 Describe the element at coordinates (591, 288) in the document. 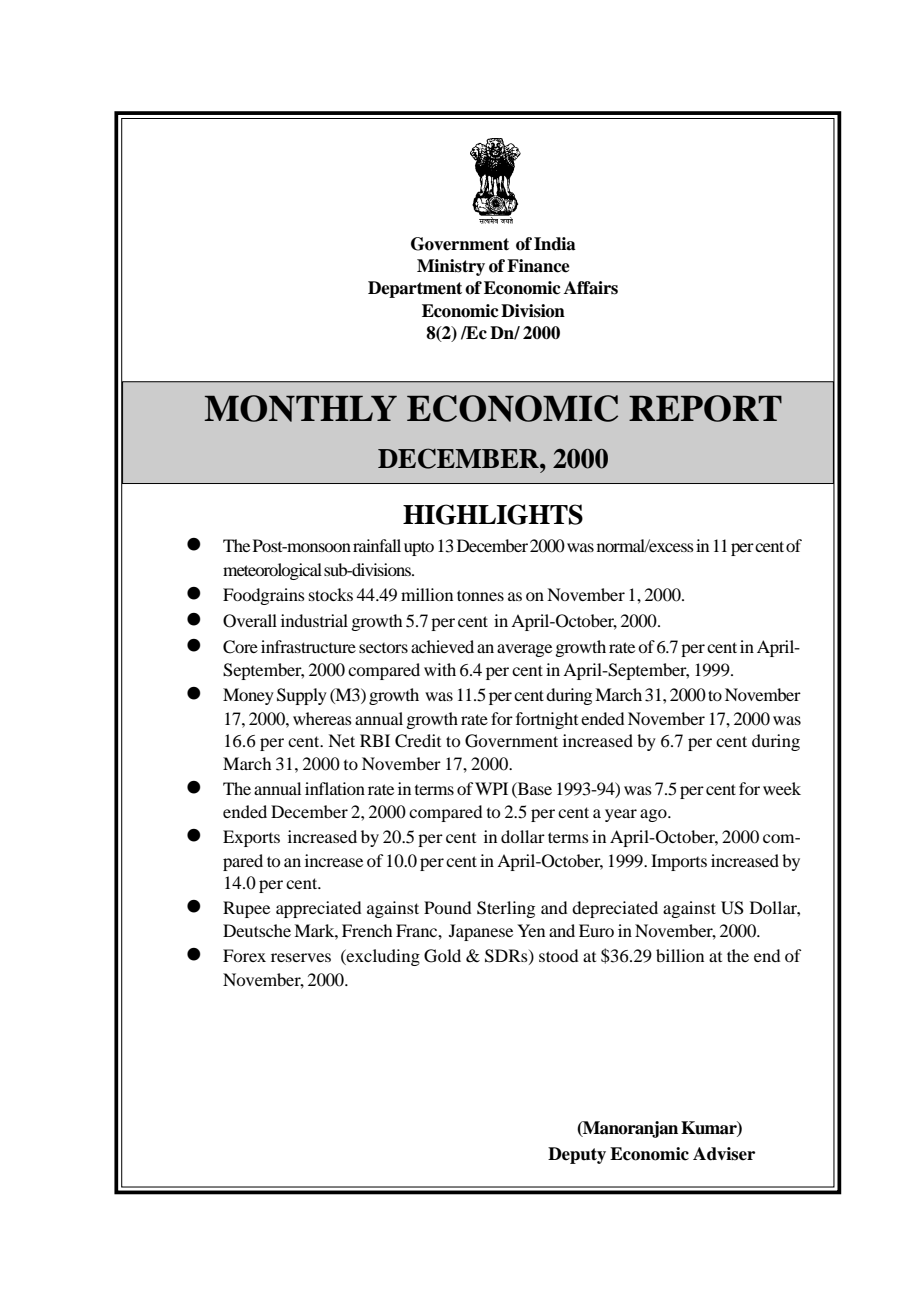

I see `Affairs` at that location.
